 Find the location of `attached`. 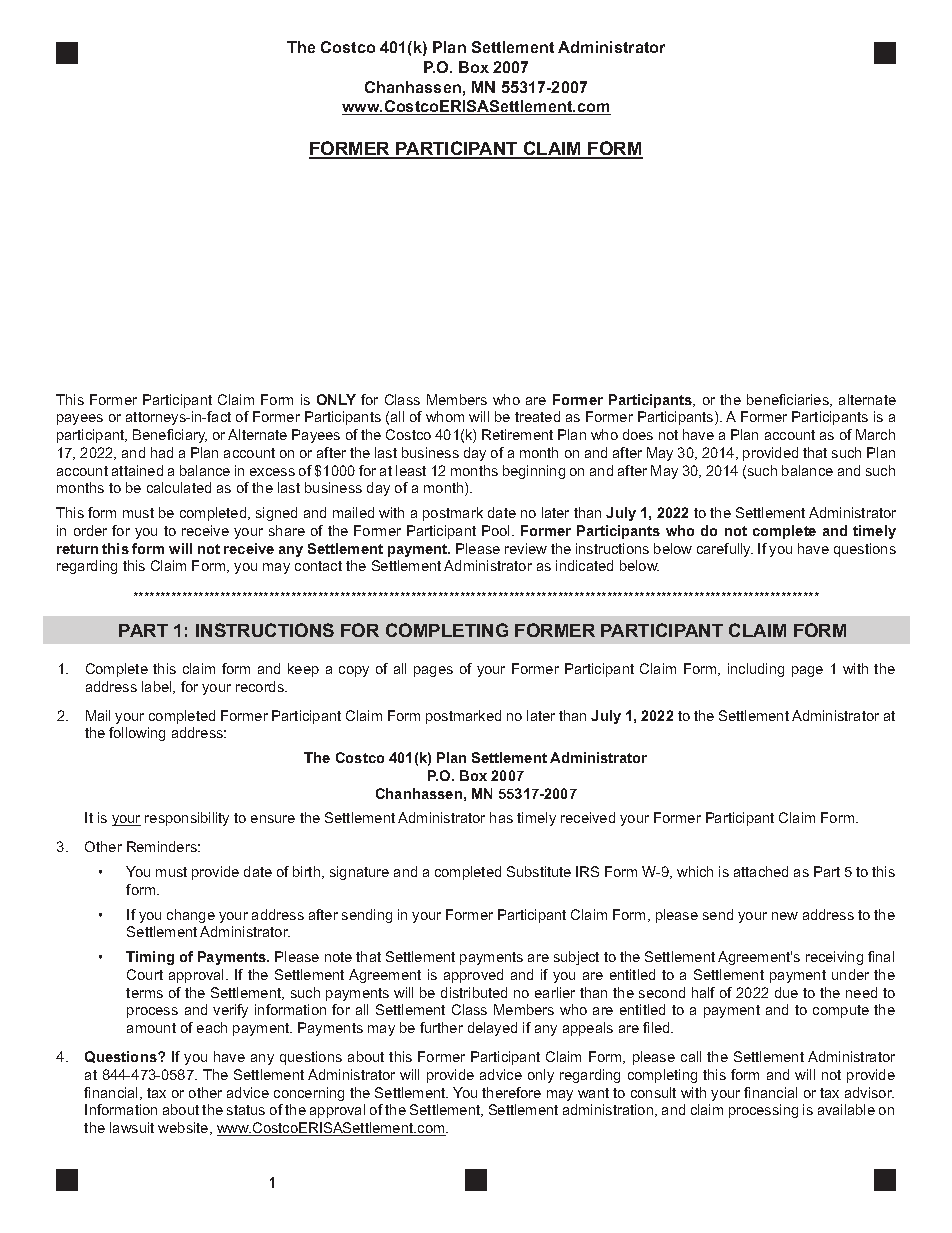

attached is located at coordinates (761, 871).
